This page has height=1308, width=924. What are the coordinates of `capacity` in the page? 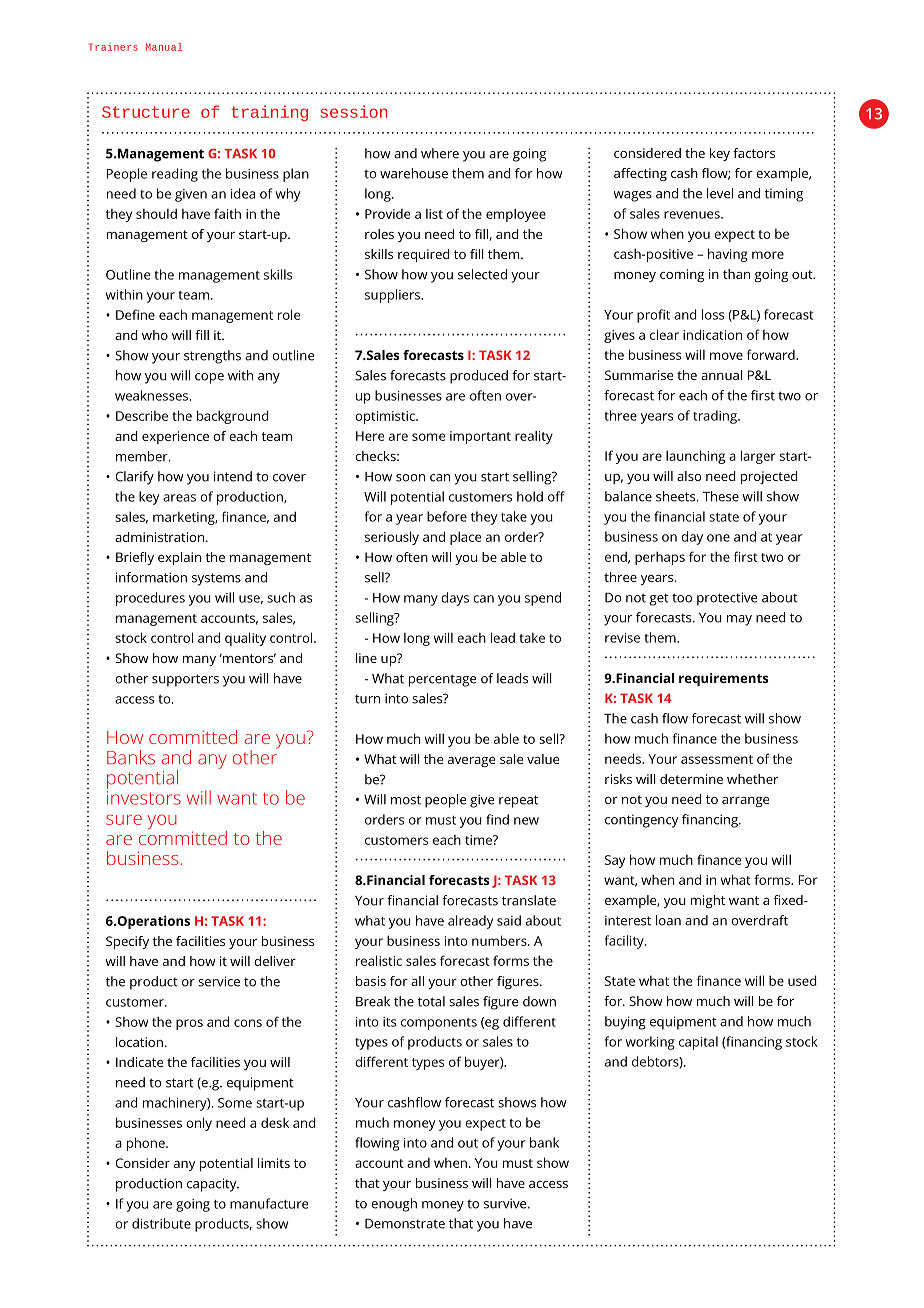 It's located at (213, 1185).
